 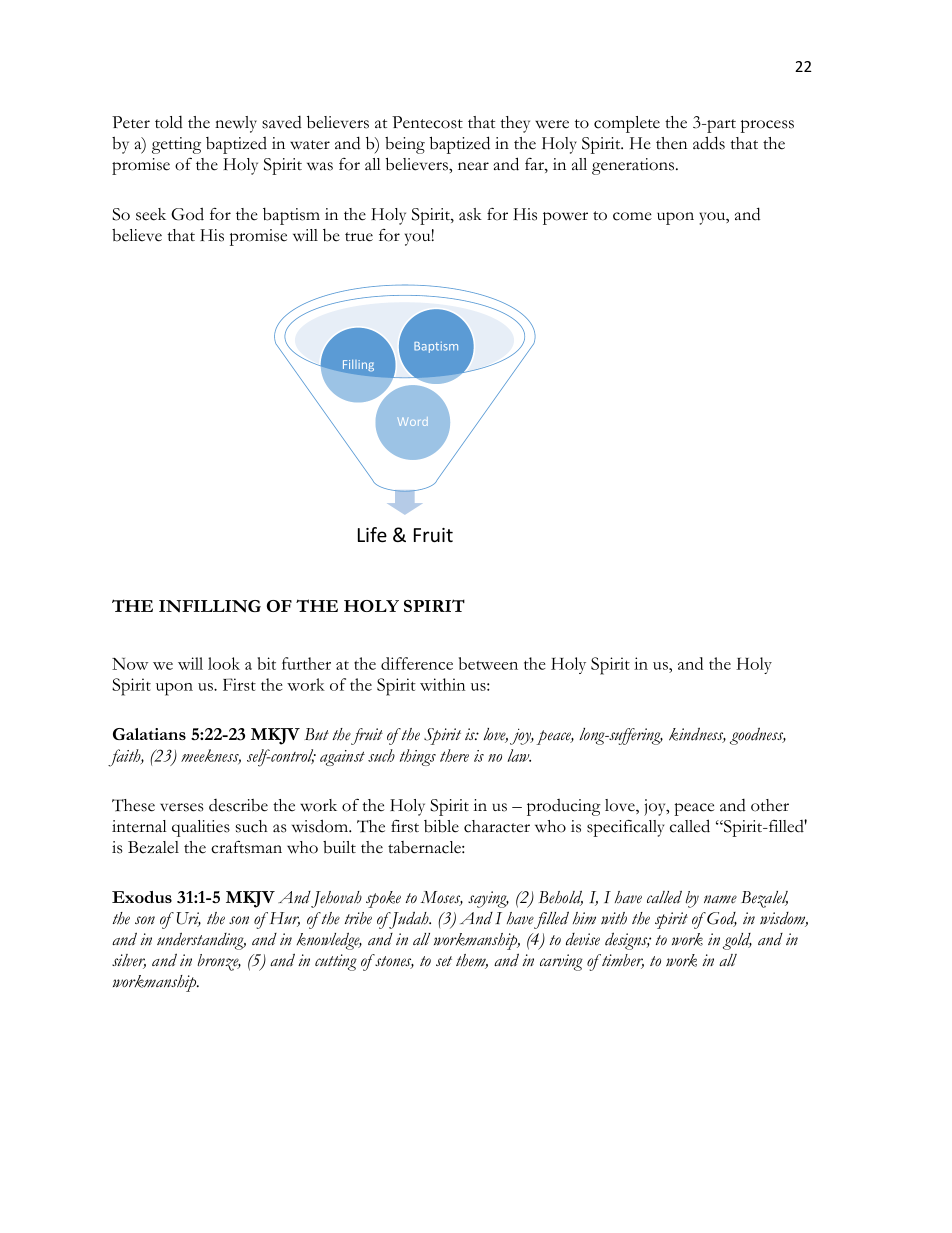 I want to click on understanding, so click(x=201, y=941).
